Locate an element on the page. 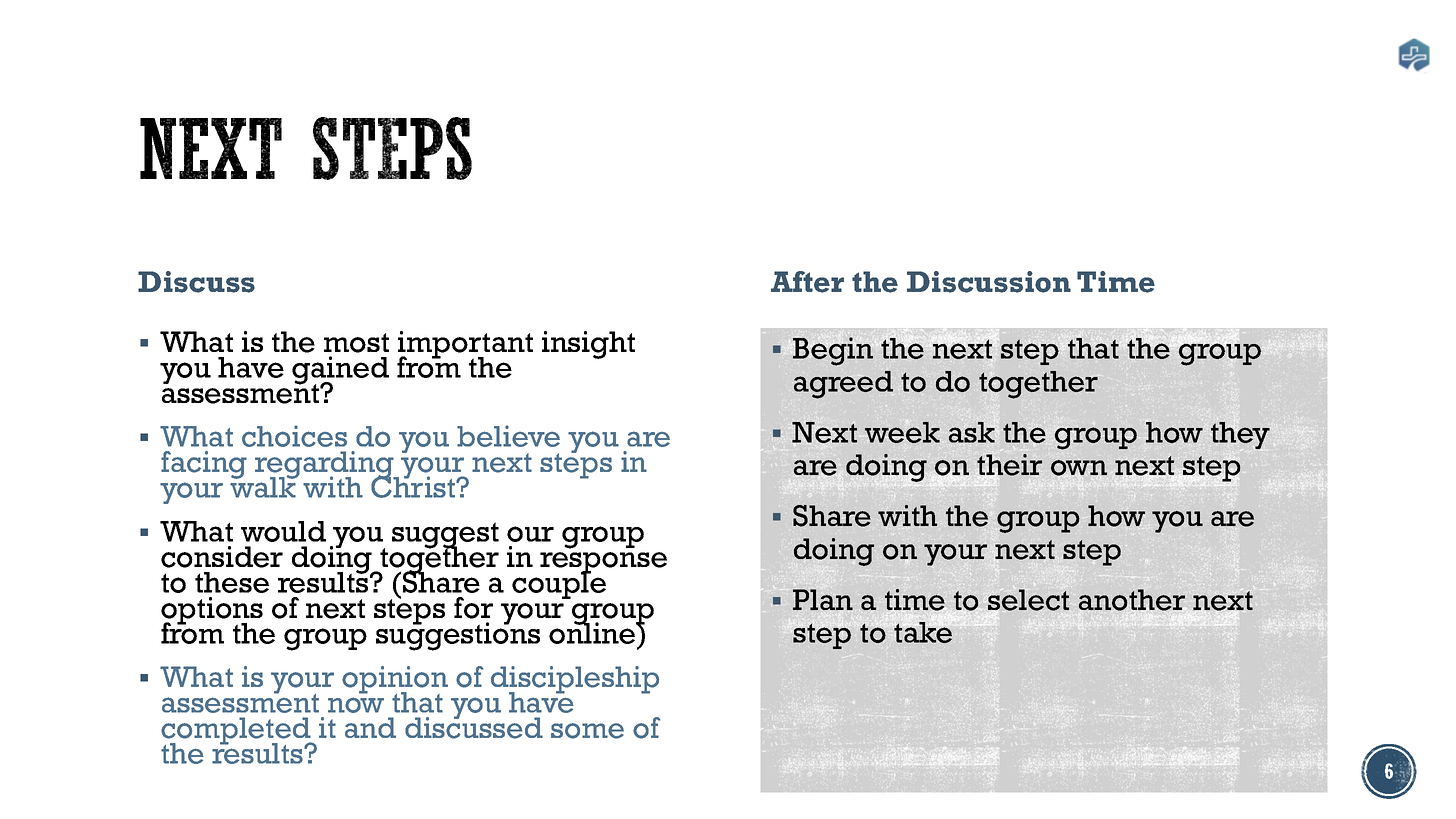 The width and height of the image is (1456, 819). own is located at coordinates (1079, 468).
